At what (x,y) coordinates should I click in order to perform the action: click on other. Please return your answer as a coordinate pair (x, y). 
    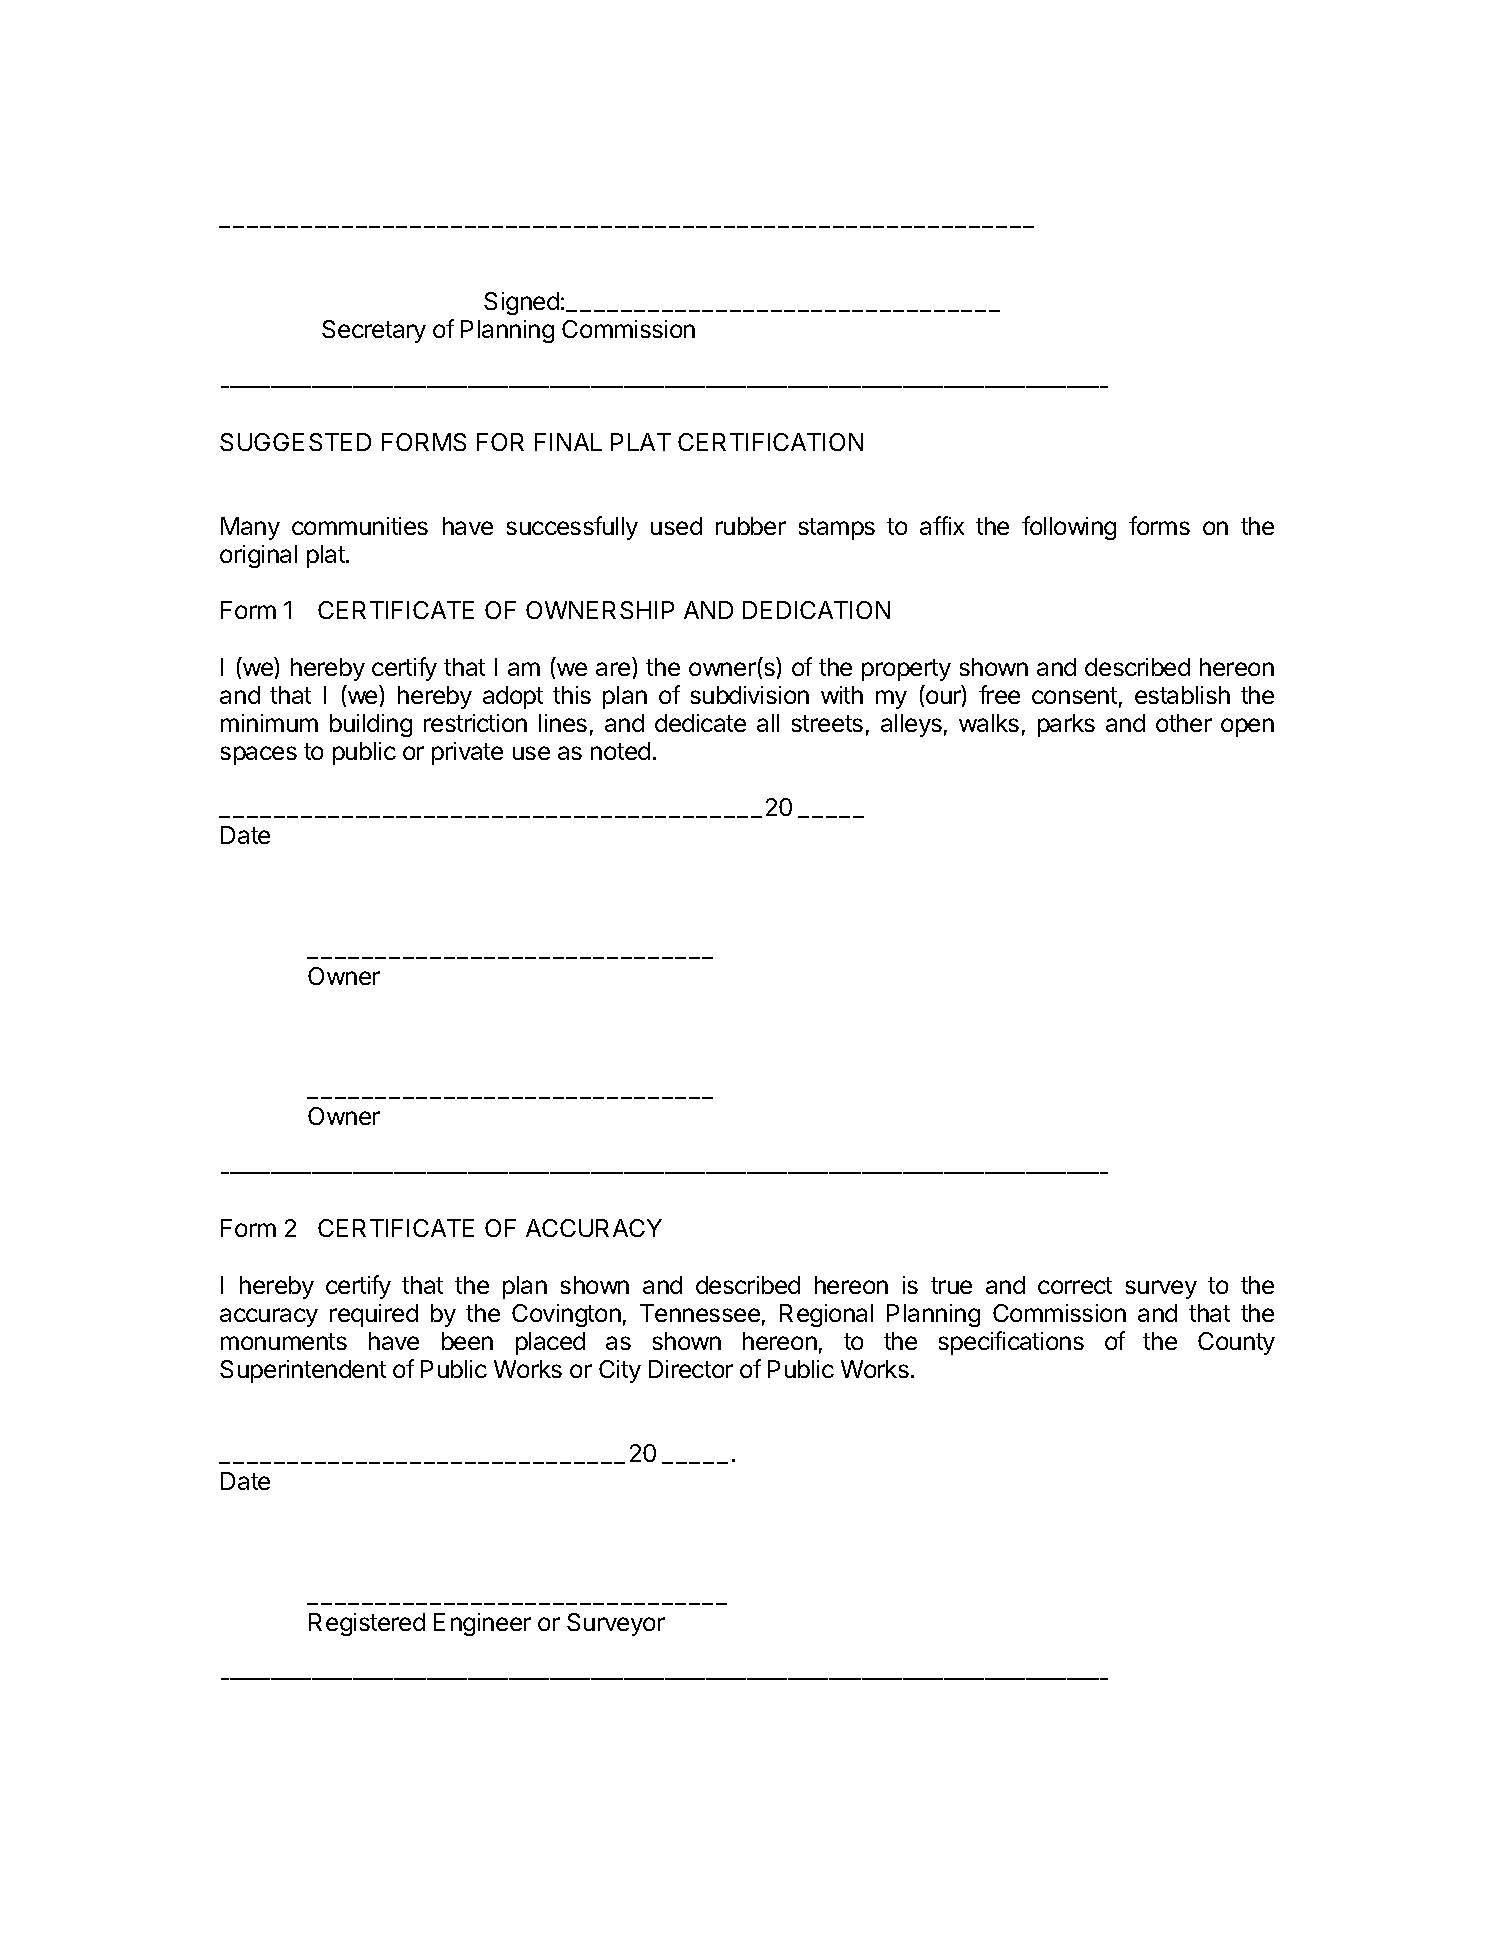
    Looking at the image, I should click on (1184, 723).
